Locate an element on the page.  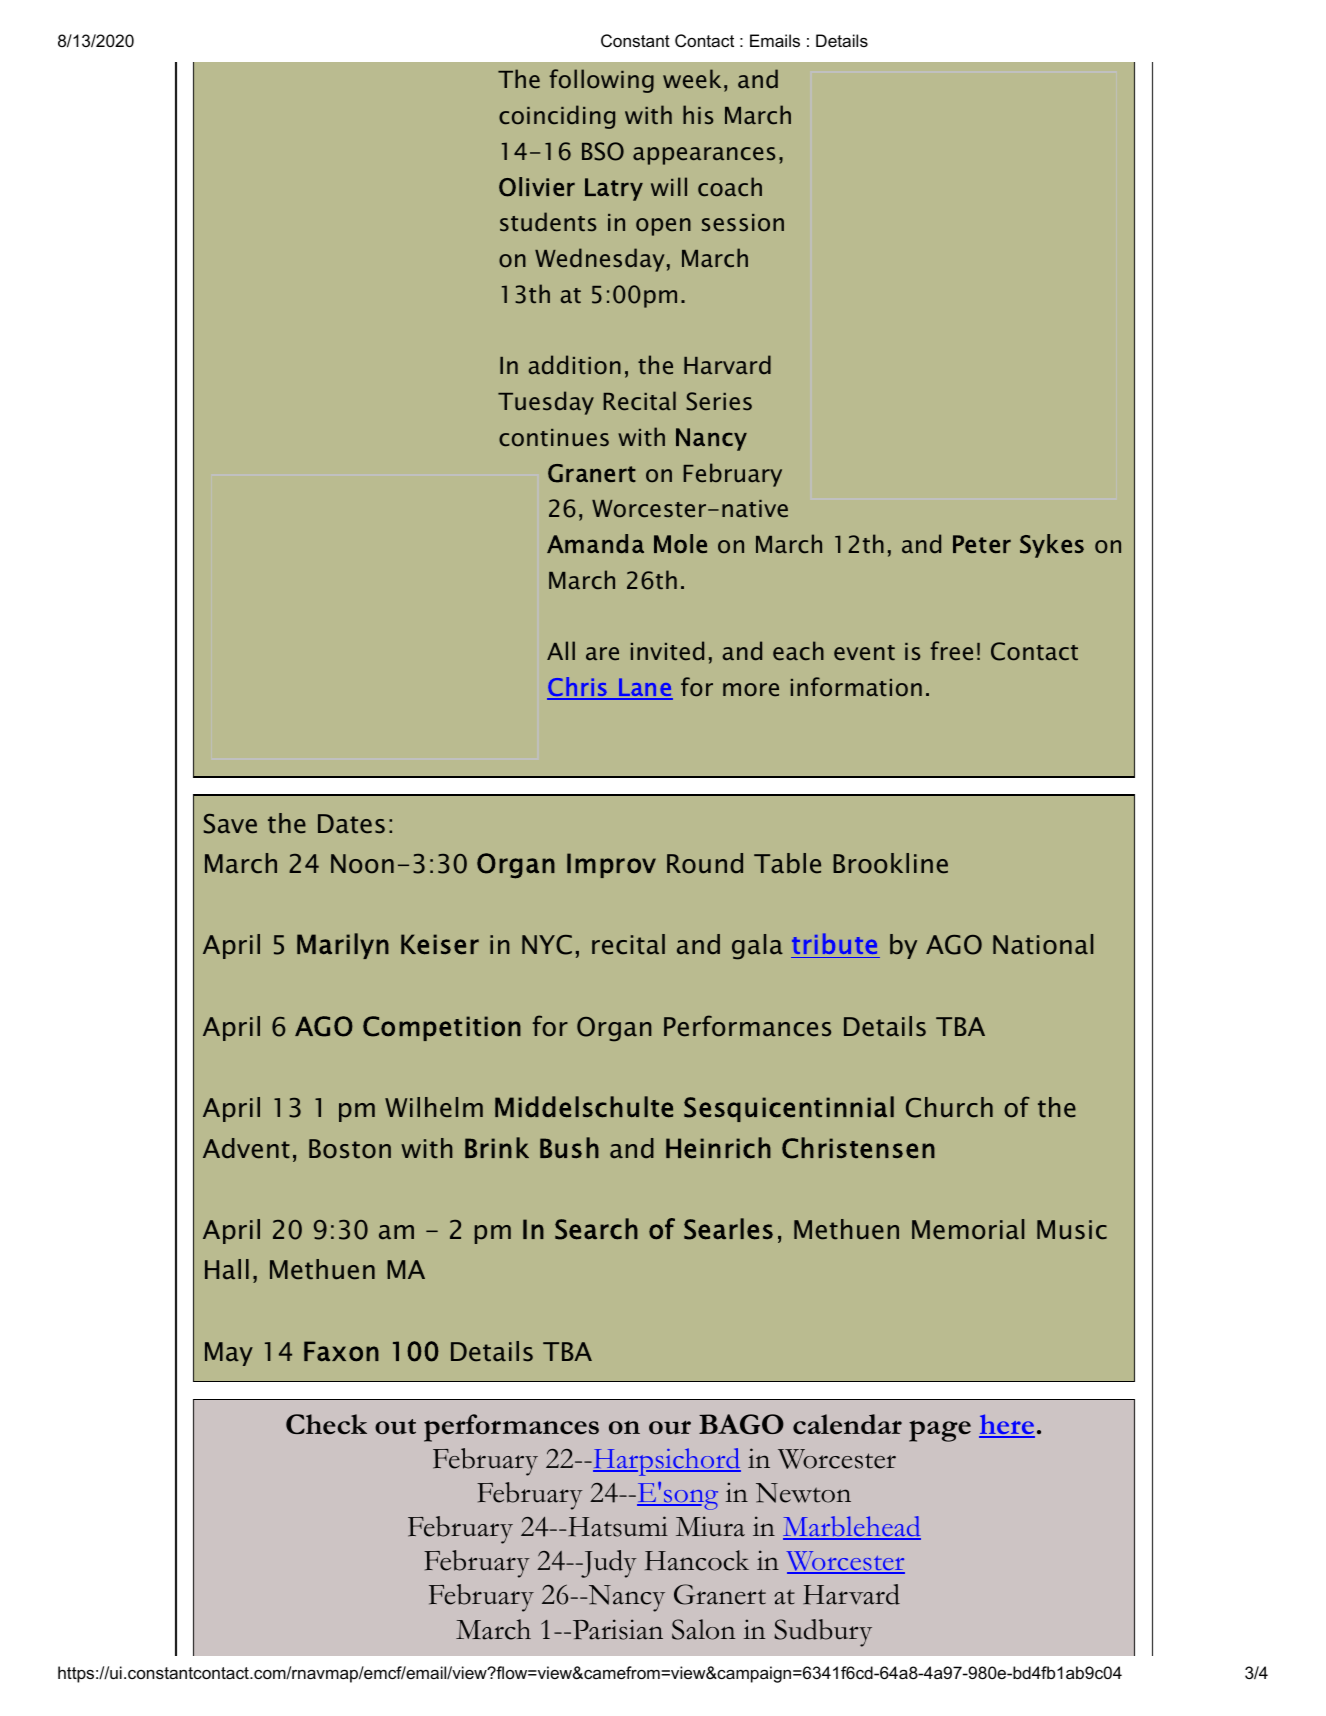
Heinrich is located at coordinates (718, 1148).
